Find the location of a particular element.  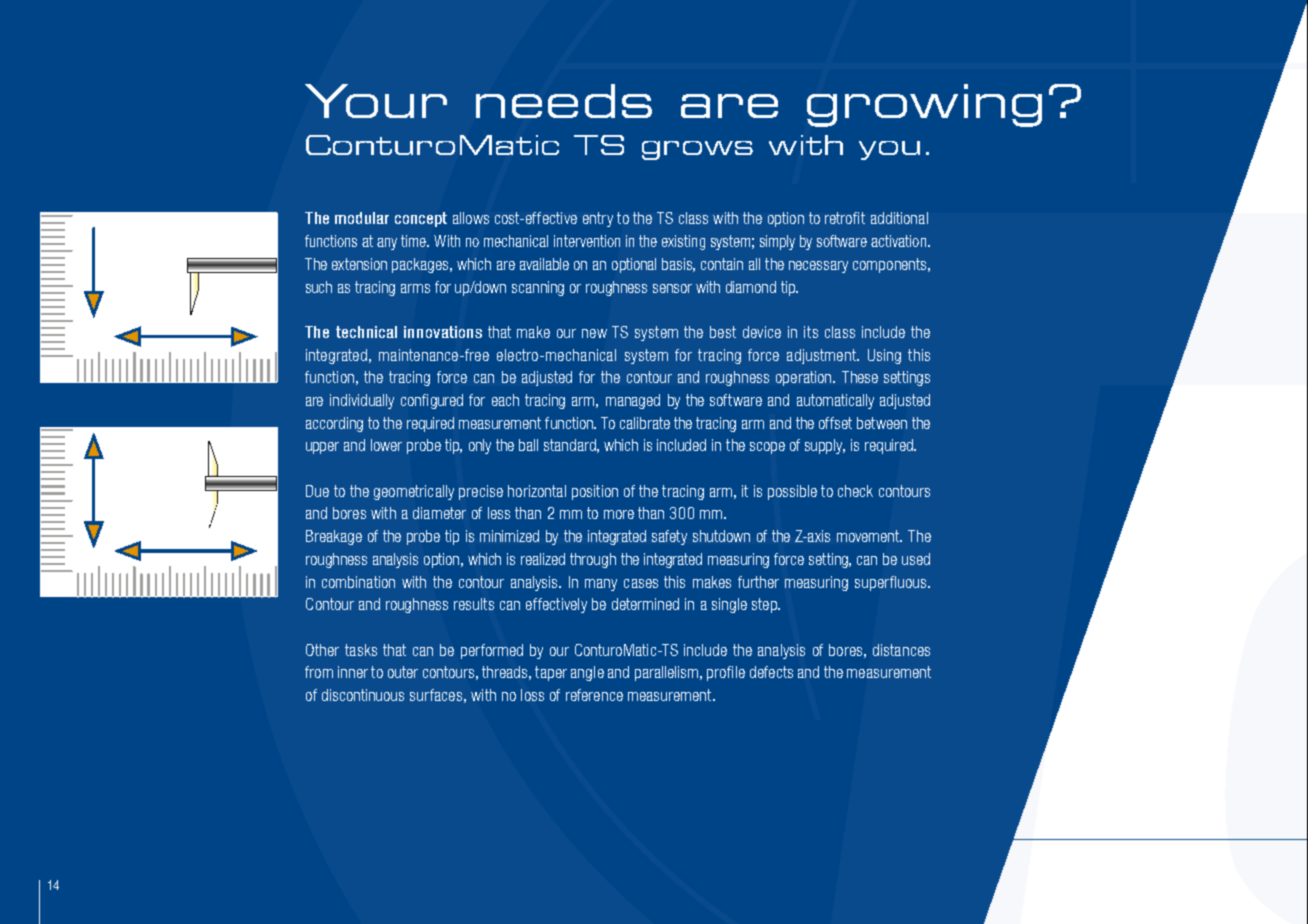

geometrically is located at coordinates (414, 492).
